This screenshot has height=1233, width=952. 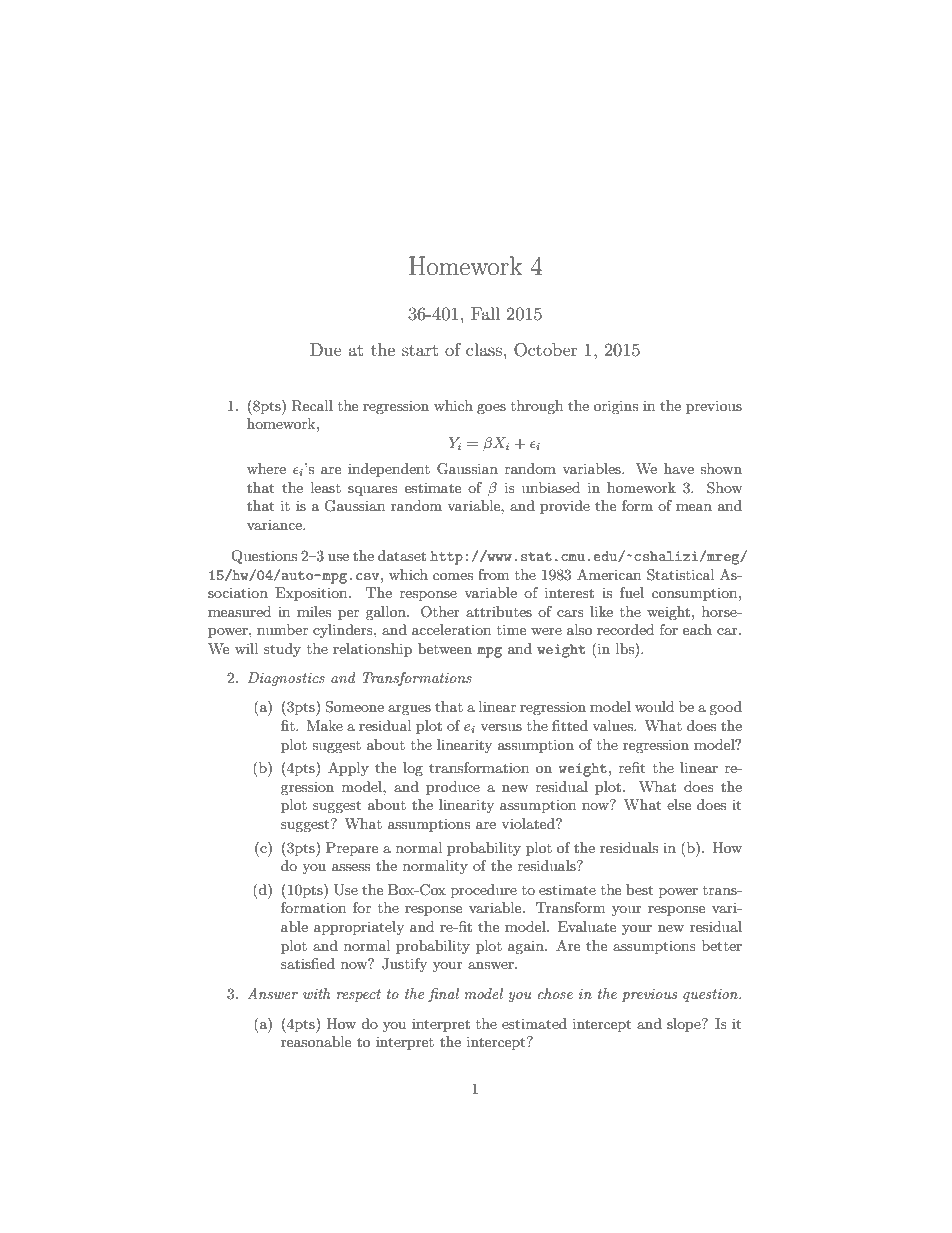 What do you see at coordinates (616, 407) in the screenshot?
I see `origins` at bounding box center [616, 407].
